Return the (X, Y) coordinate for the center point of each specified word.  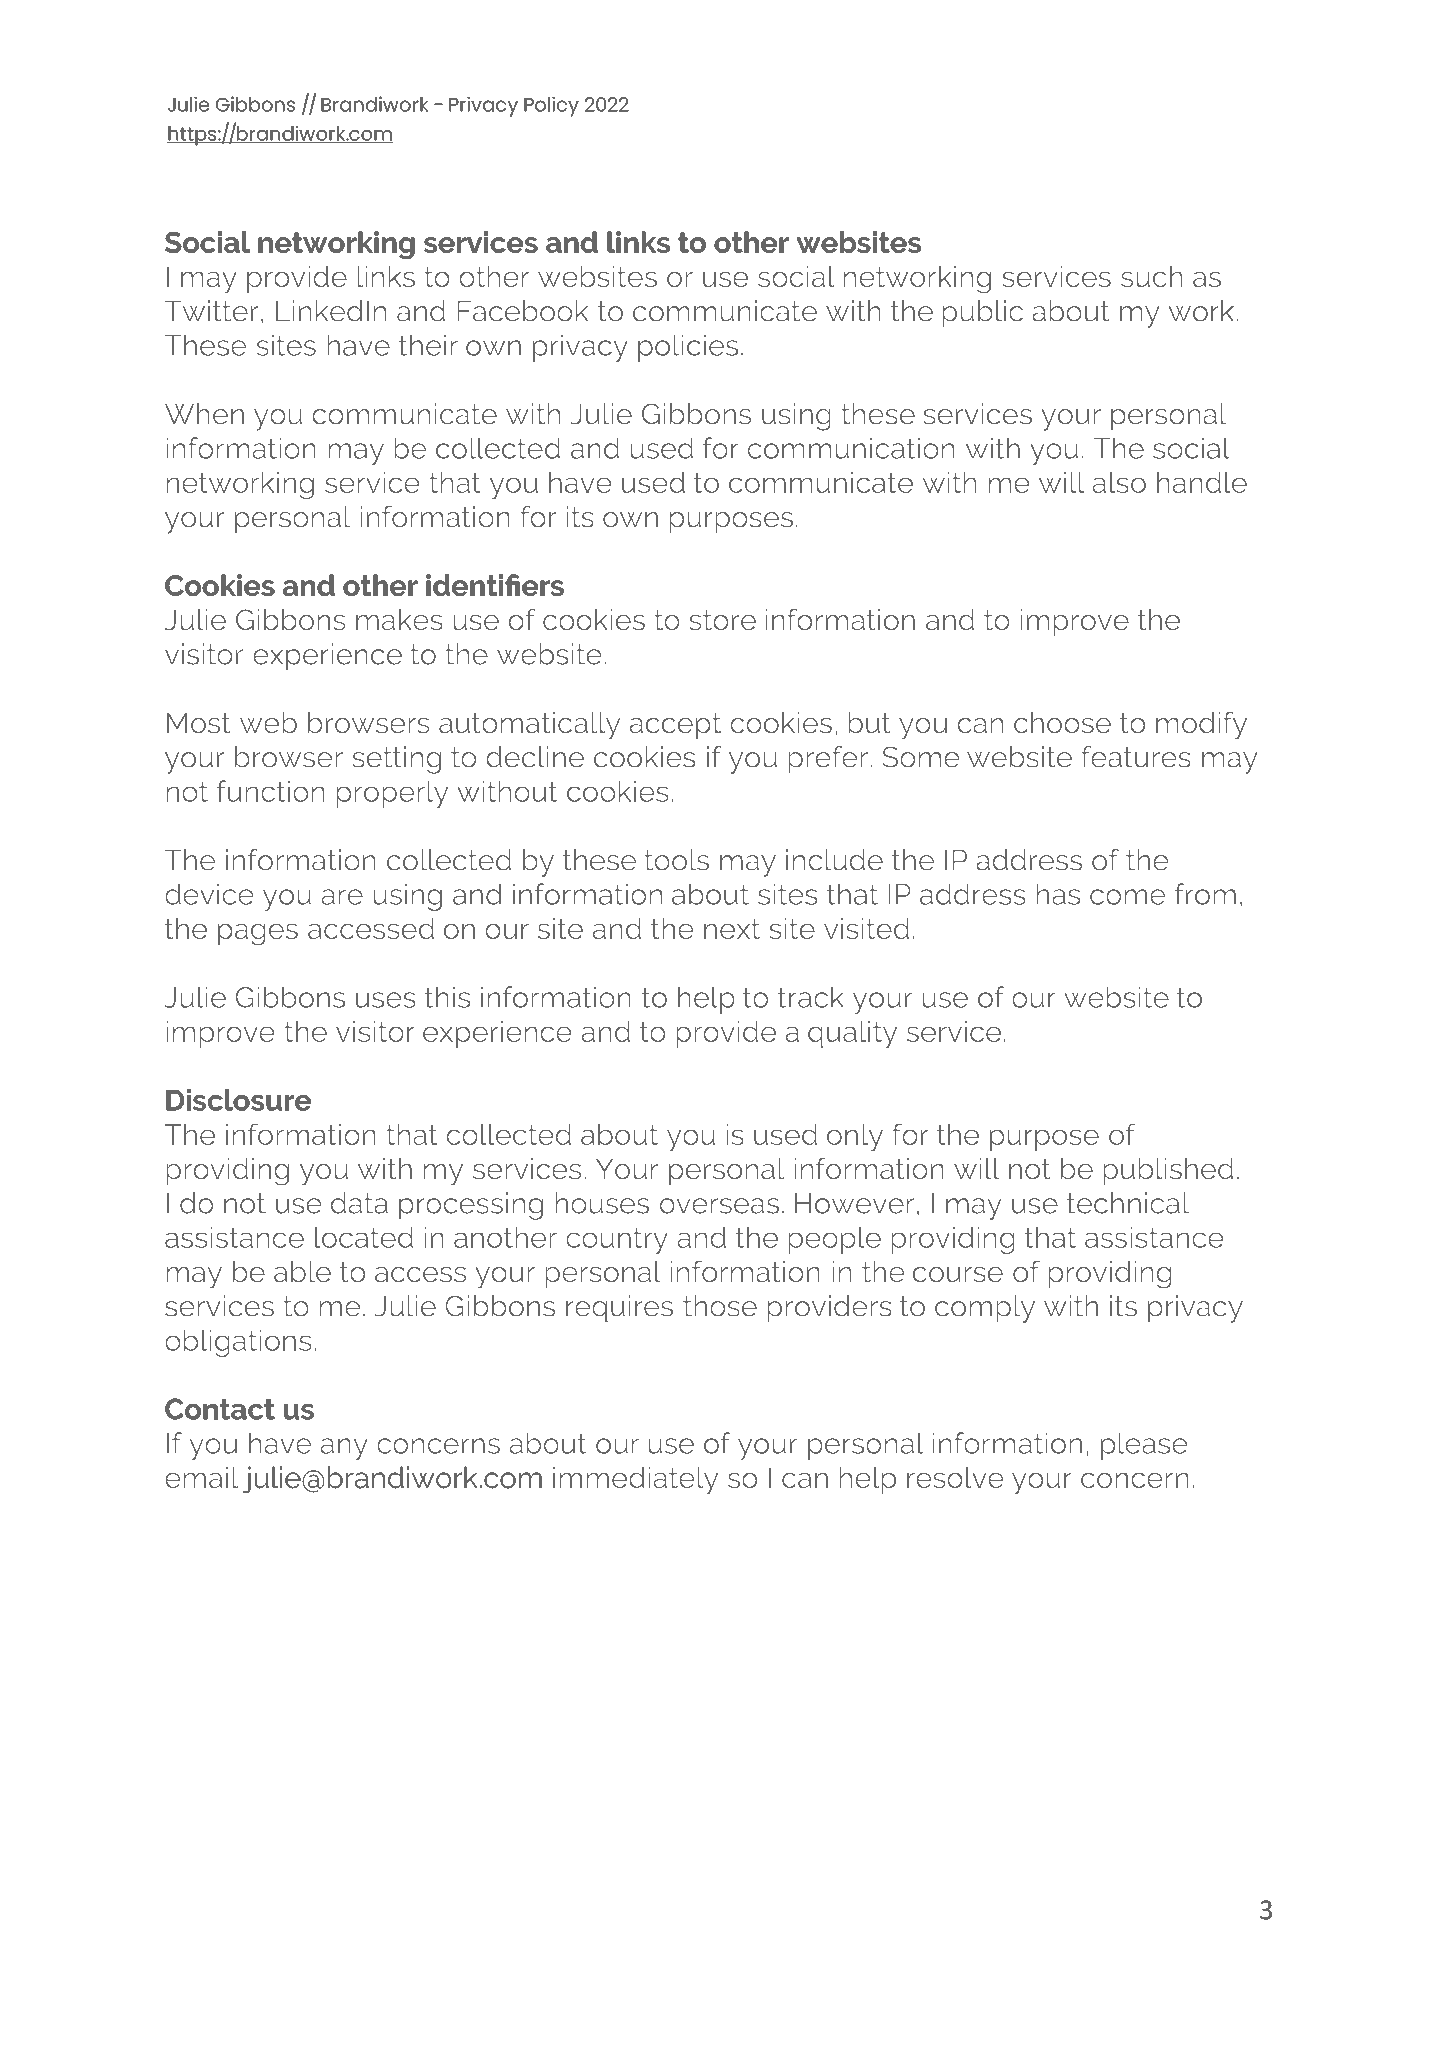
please (1144, 1446)
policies (688, 348)
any (344, 1449)
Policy (551, 106)
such (1152, 276)
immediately (635, 1480)
